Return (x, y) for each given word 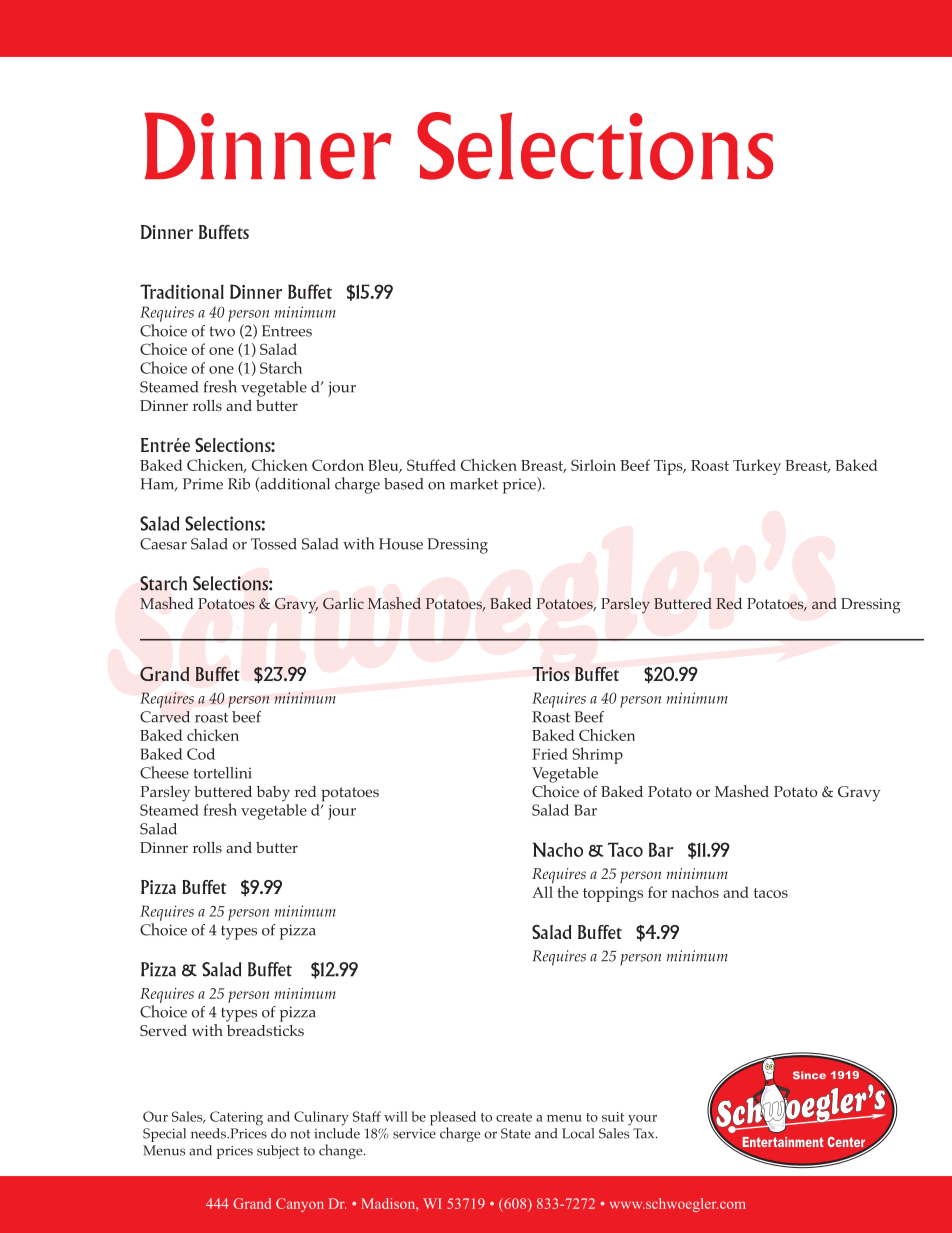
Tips (669, 467)
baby (273, 793)
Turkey (757, 467)
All (542, 892)
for (657, 892)
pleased (453, 1119)
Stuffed (431, 465)
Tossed (274, 544)
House (401, 544)
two (222, 331)
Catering (236, 1118)
